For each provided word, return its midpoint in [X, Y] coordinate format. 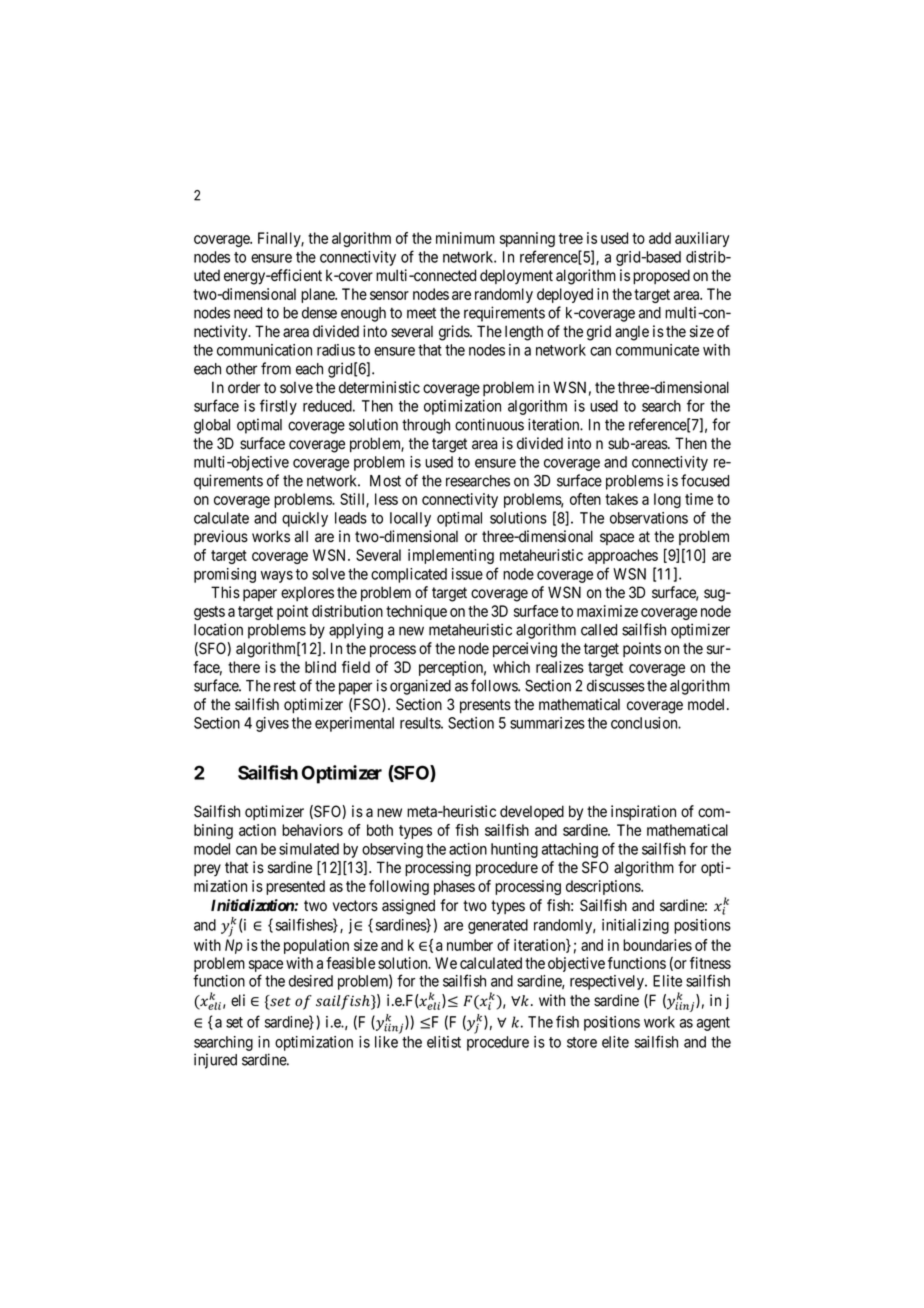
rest [285, 686]
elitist [444, 1042]
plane [319, 295]
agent [713, 1024]
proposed [661, 276]
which [511, 667]
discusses [616, 685]
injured [215, 1061]
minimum [465, 238]
